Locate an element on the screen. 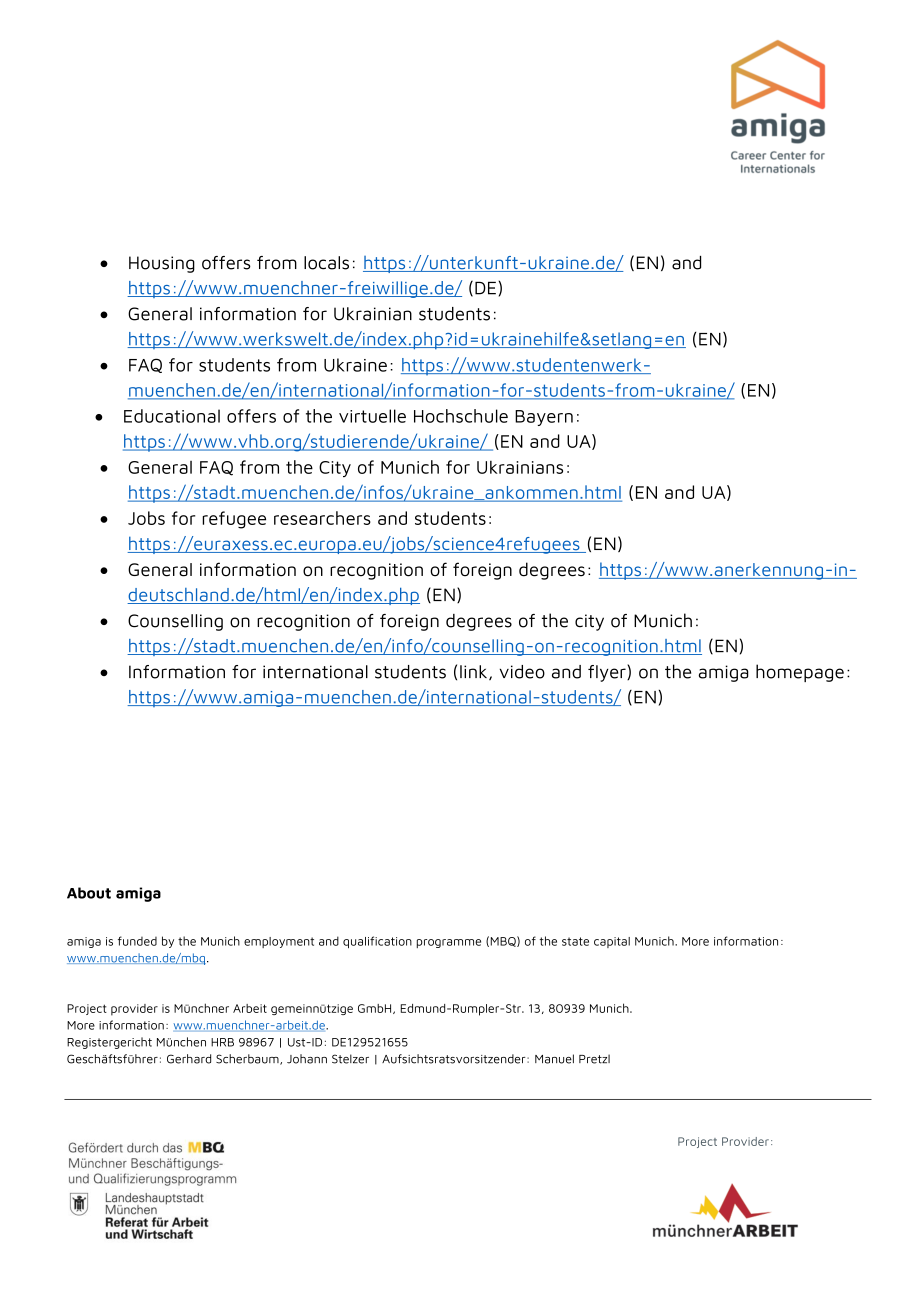  researchers is located at coordinates (322, 518).
